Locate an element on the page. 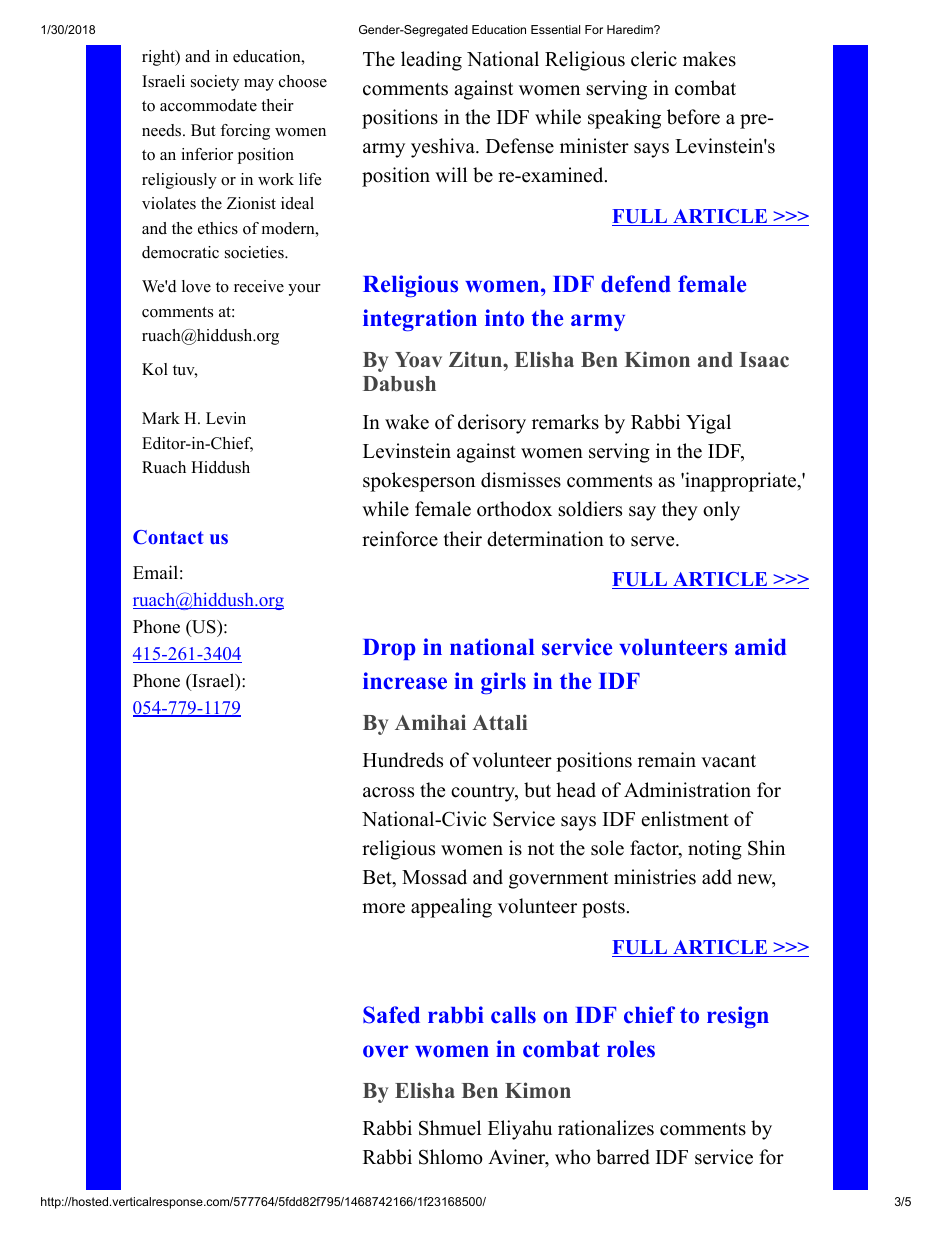 This document has height=1233, width=952. girls is located at coordinates (503, 683).
